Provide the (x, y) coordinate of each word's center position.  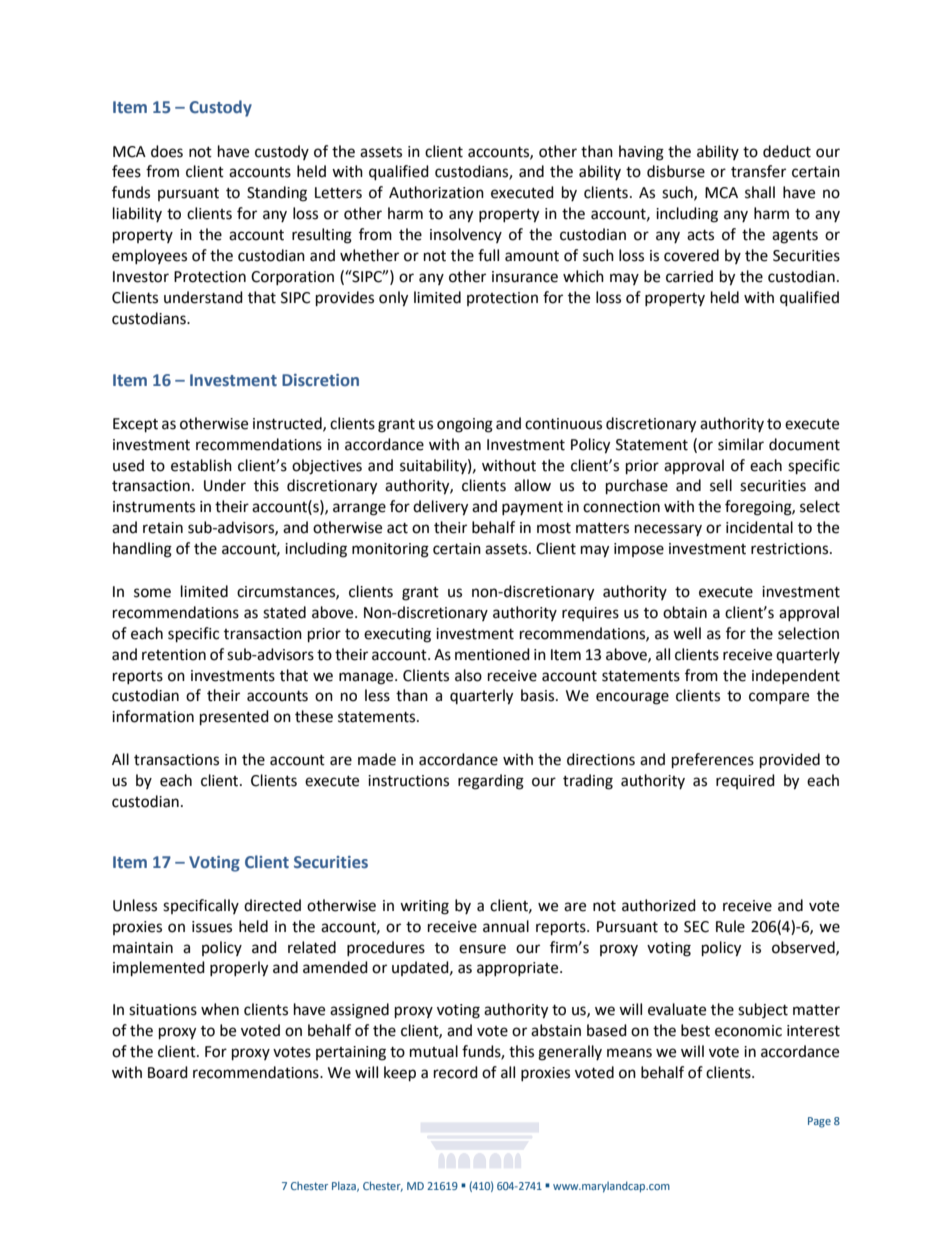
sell (721, 485)
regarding (491, 782)
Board (168, 1072)
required (745, 781)
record (456, 1072)
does (167, 151)
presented (234, 718)
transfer (758, 171)
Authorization (436, 192)
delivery (440, 508)
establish (201, 465)
